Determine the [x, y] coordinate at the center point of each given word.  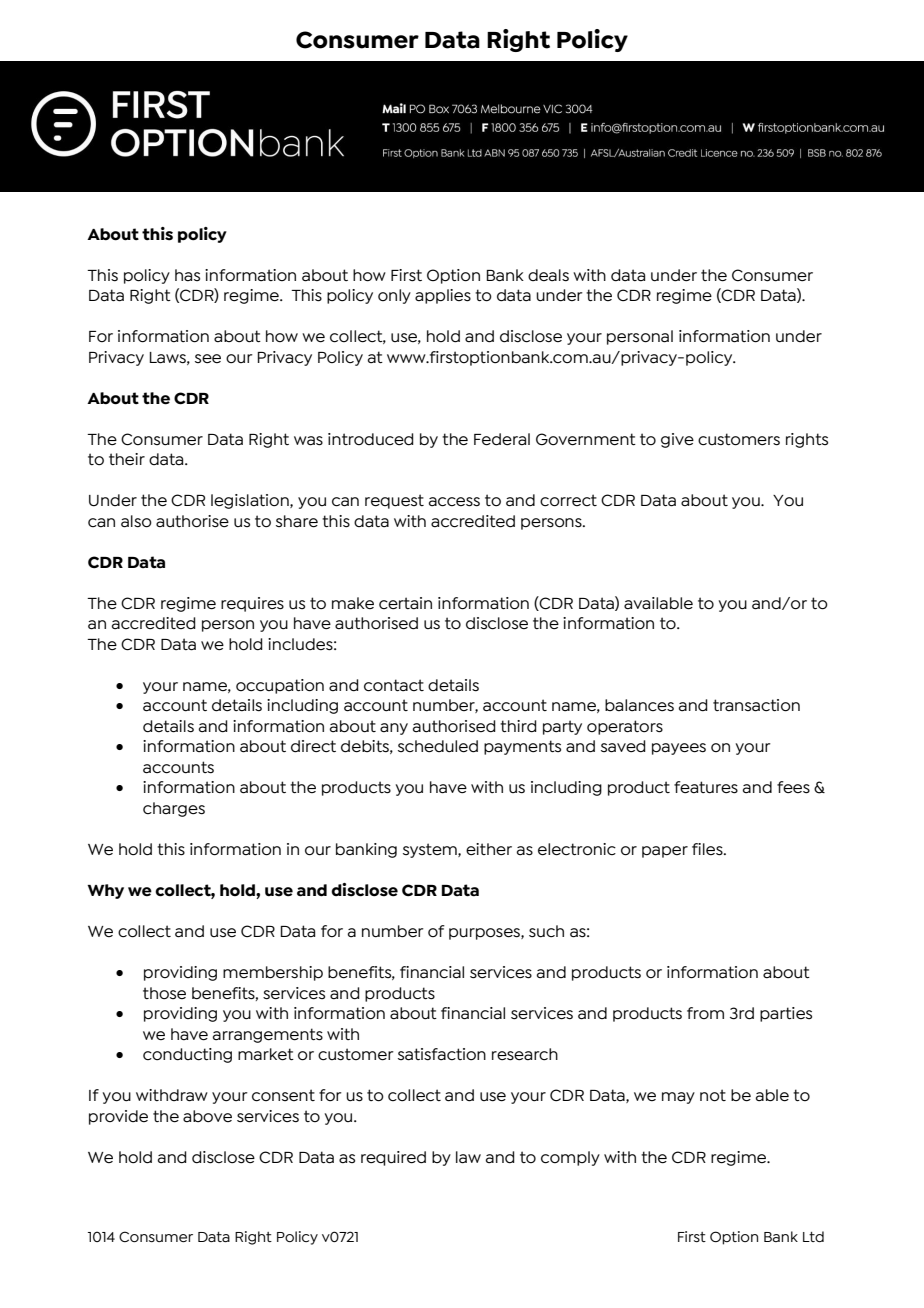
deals [548, 275]
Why [105, 891]
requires [252, 604]
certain [405, 603]
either [489, 849]
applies [443, 296]
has [187, 275]
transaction [756, 705]
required [393, 1158]
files [708, 849]
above [207, 1116]
